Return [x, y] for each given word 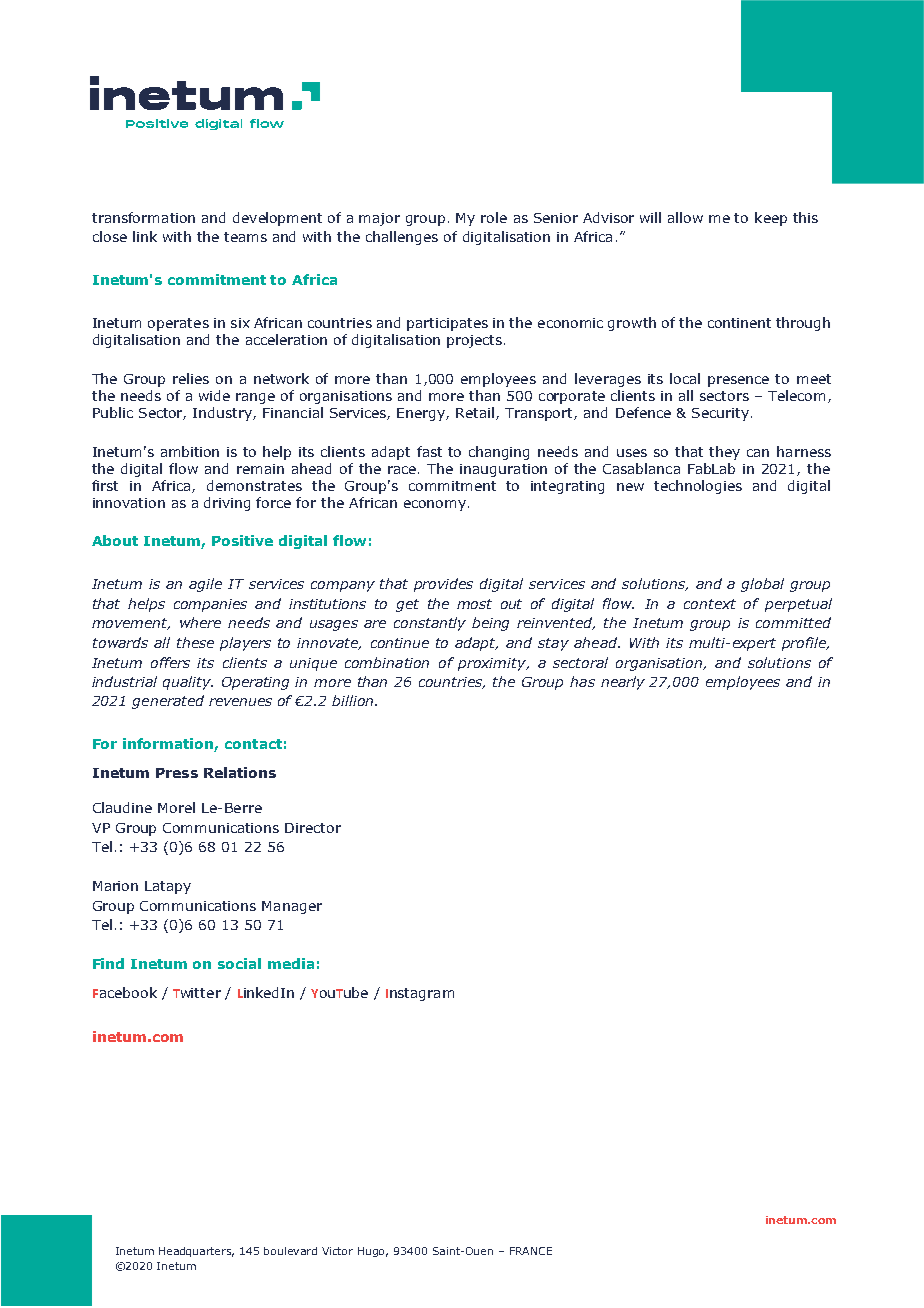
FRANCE [531, 1251]
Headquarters [196, 1252]
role [494, 217]
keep [771, 219]
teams [245, 237]
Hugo [373, 1252]
